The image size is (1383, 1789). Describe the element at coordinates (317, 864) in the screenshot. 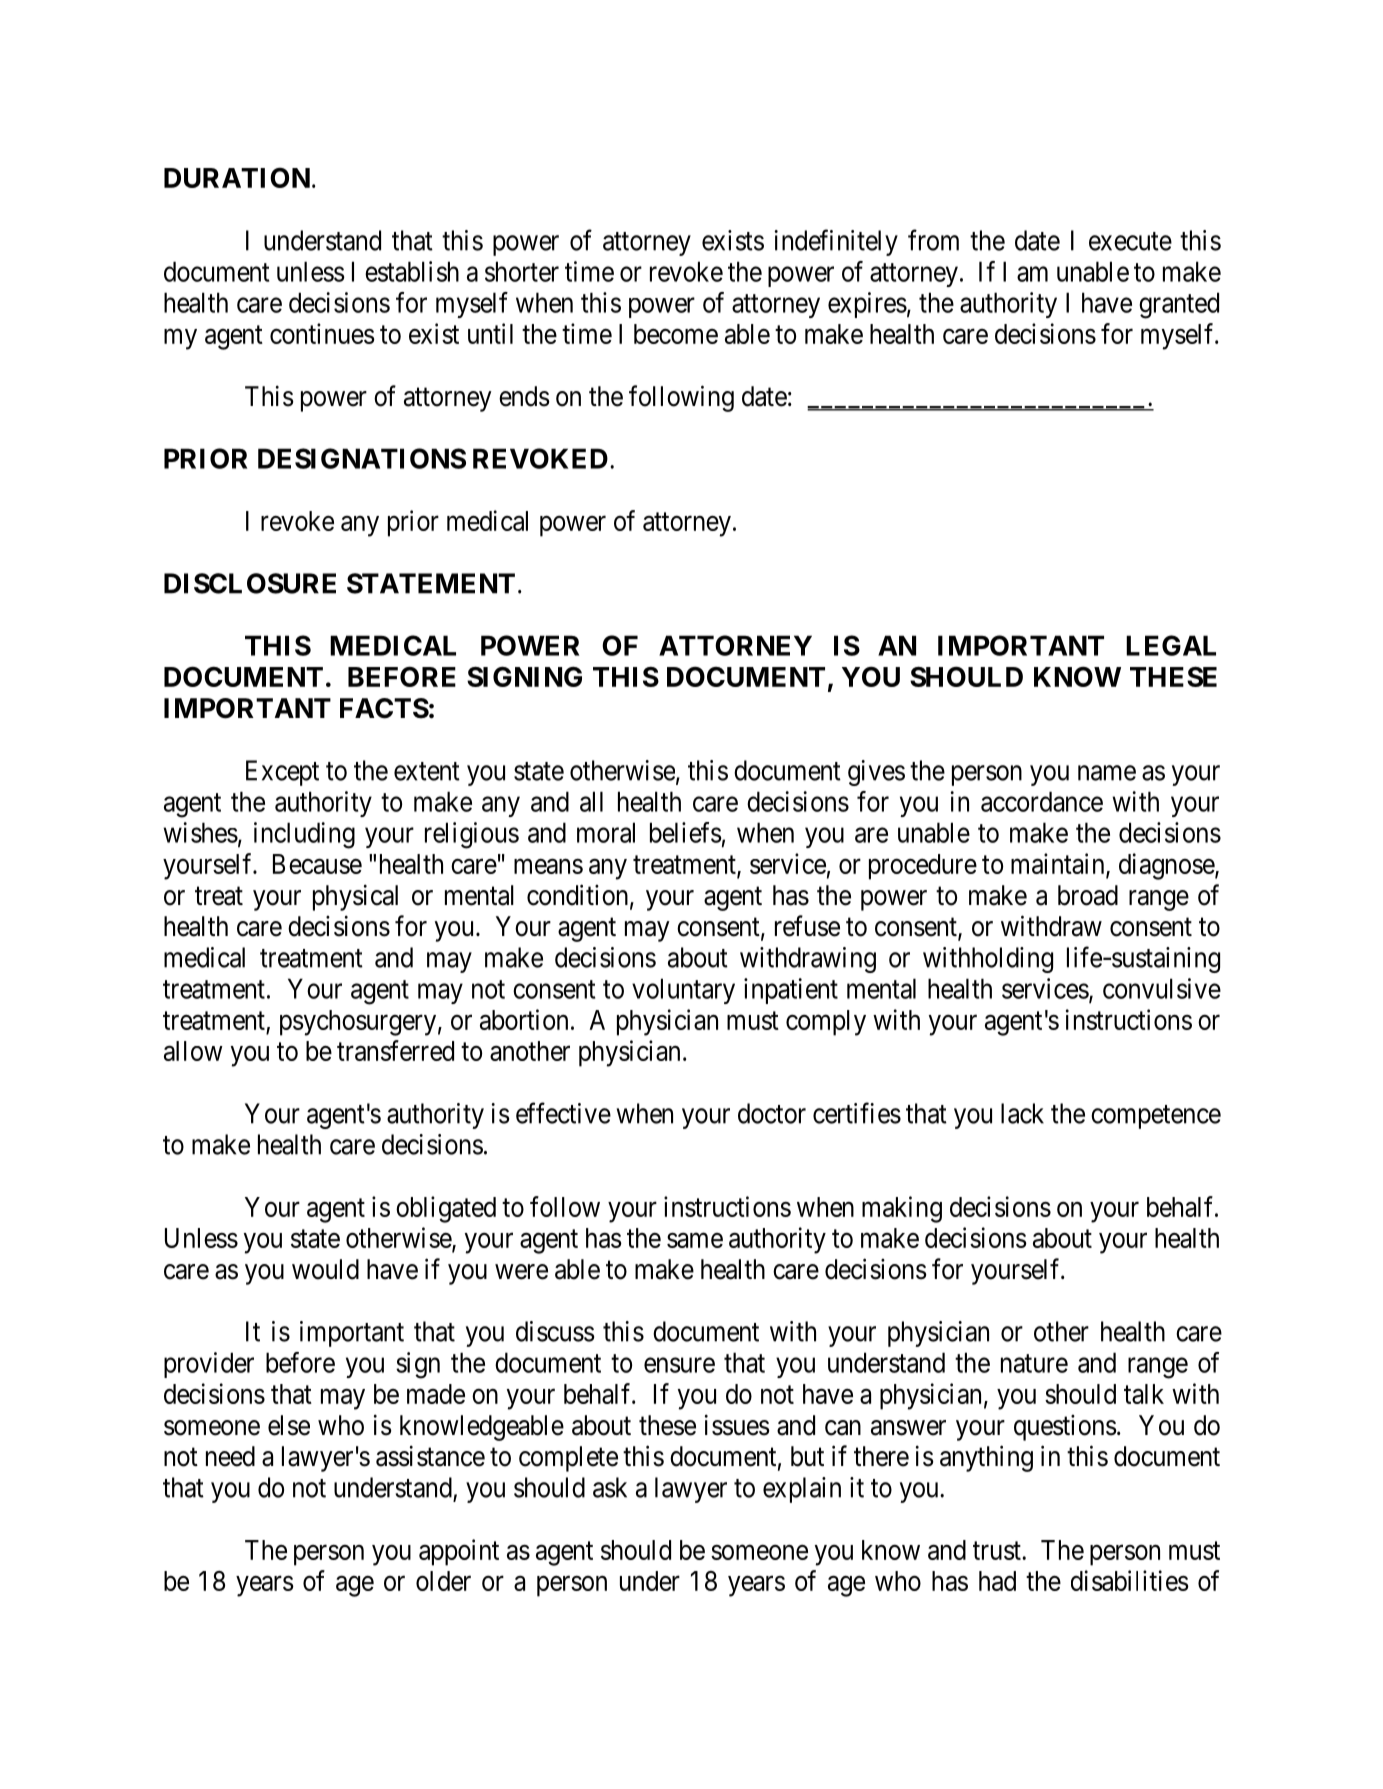

I see `Because` at that location.
